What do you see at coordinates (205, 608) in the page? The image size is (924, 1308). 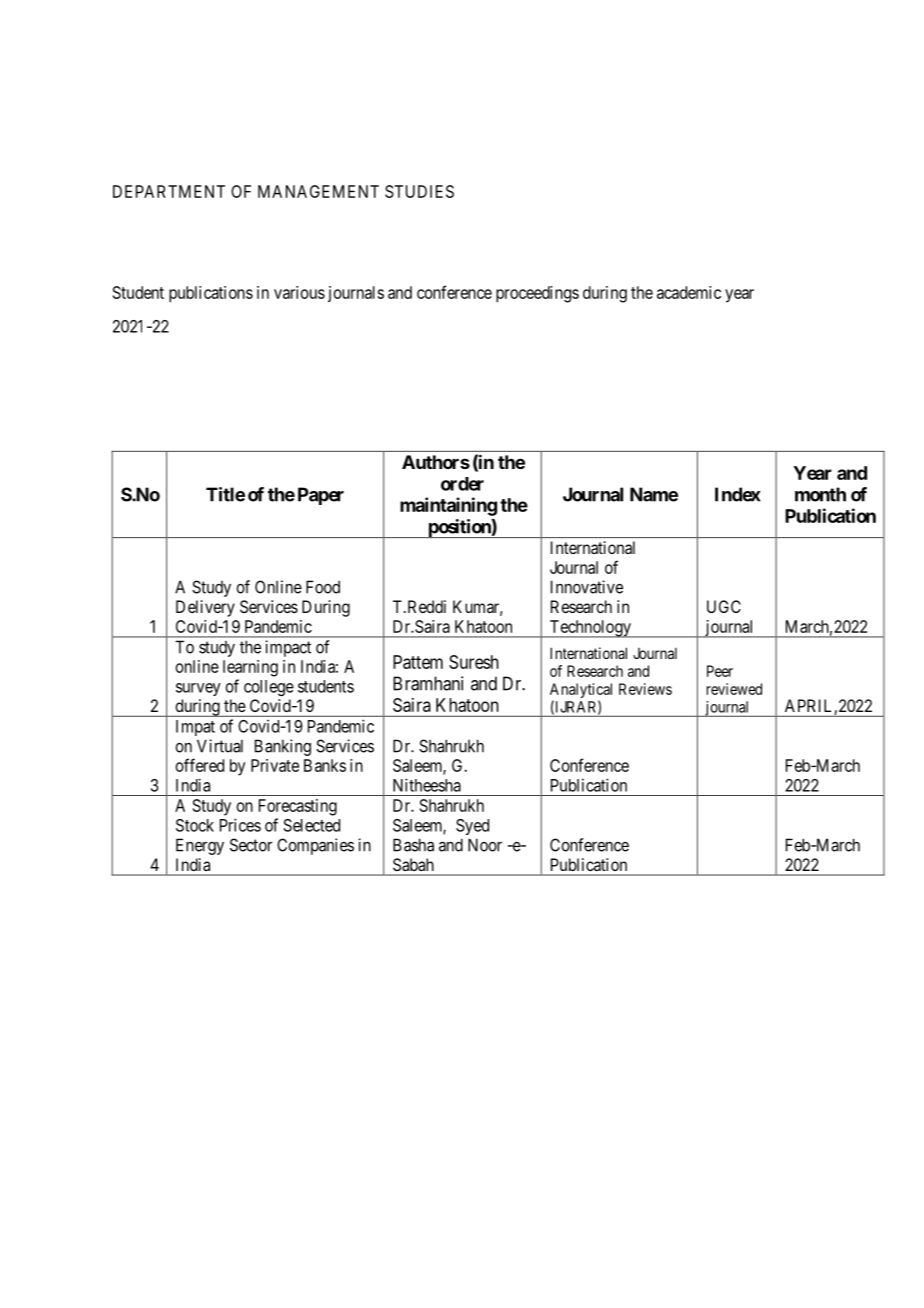 I see `Delivery` at bounding box center [205, 608].
